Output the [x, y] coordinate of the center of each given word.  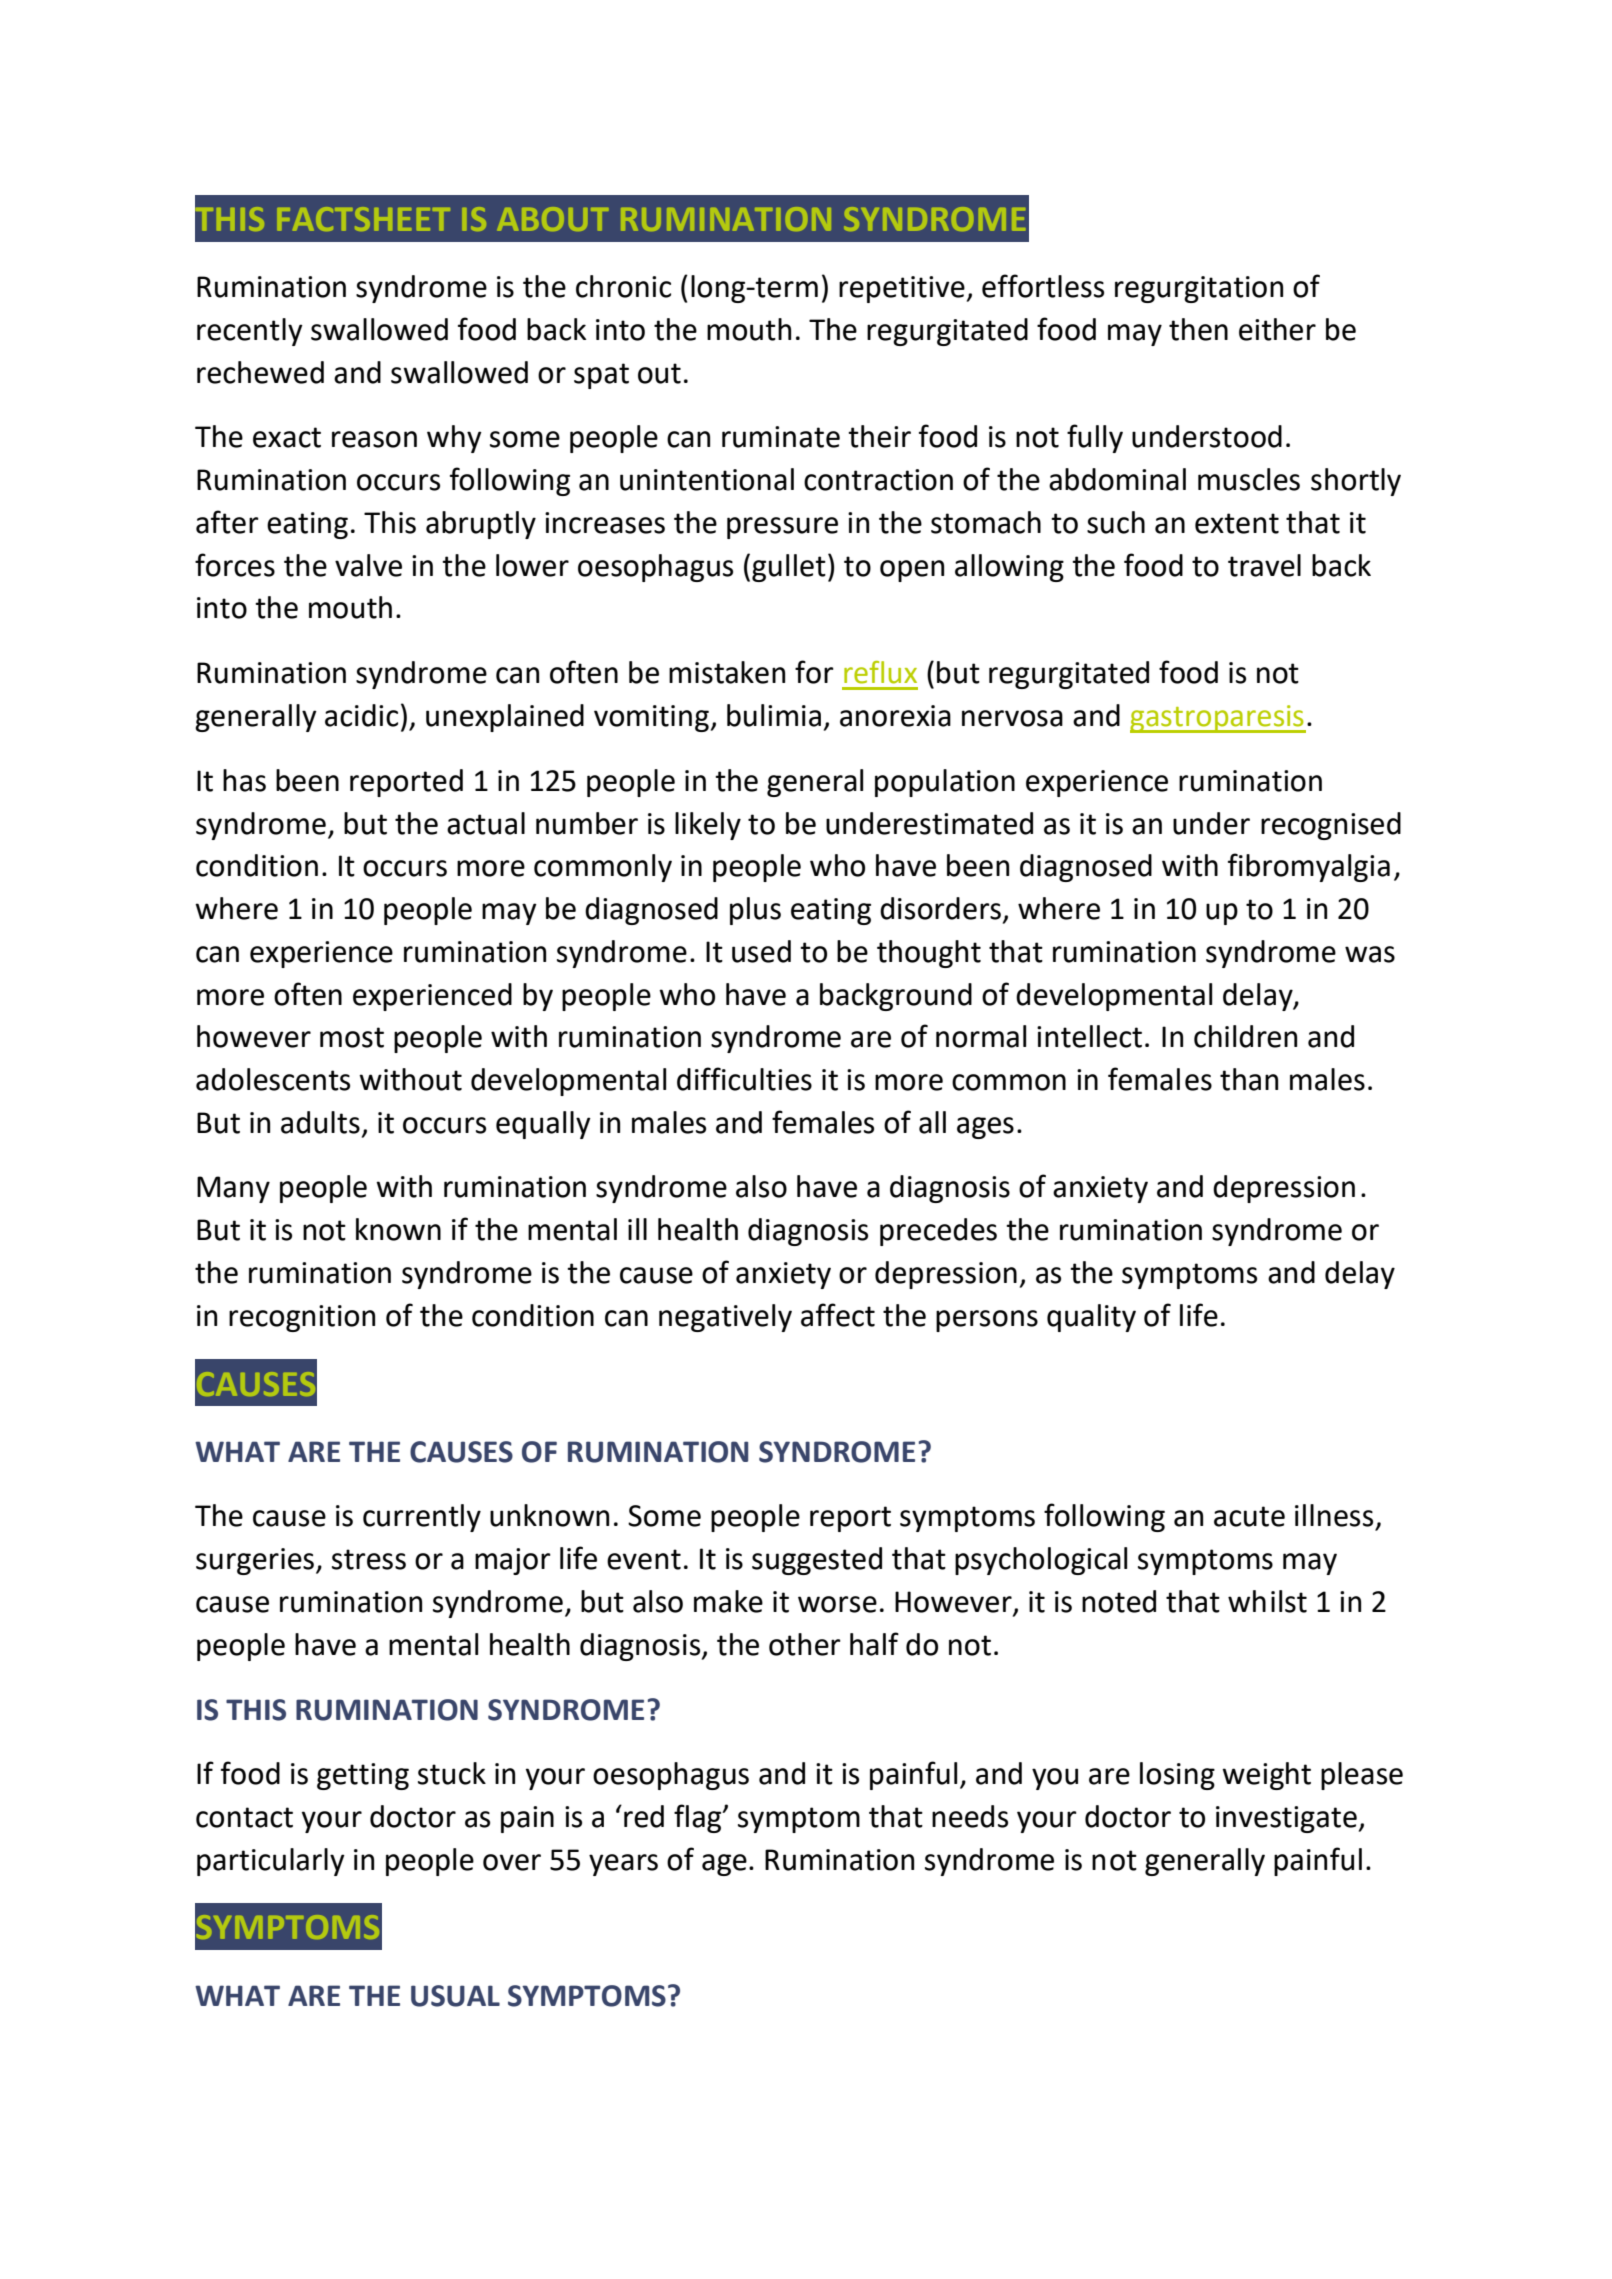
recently [250, 332]
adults [320, 1122]
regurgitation [1199, 289]
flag [699, 1818]
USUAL [455, 1996]
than [1249, 1079]
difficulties [744, 1079]
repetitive [902, 289]
